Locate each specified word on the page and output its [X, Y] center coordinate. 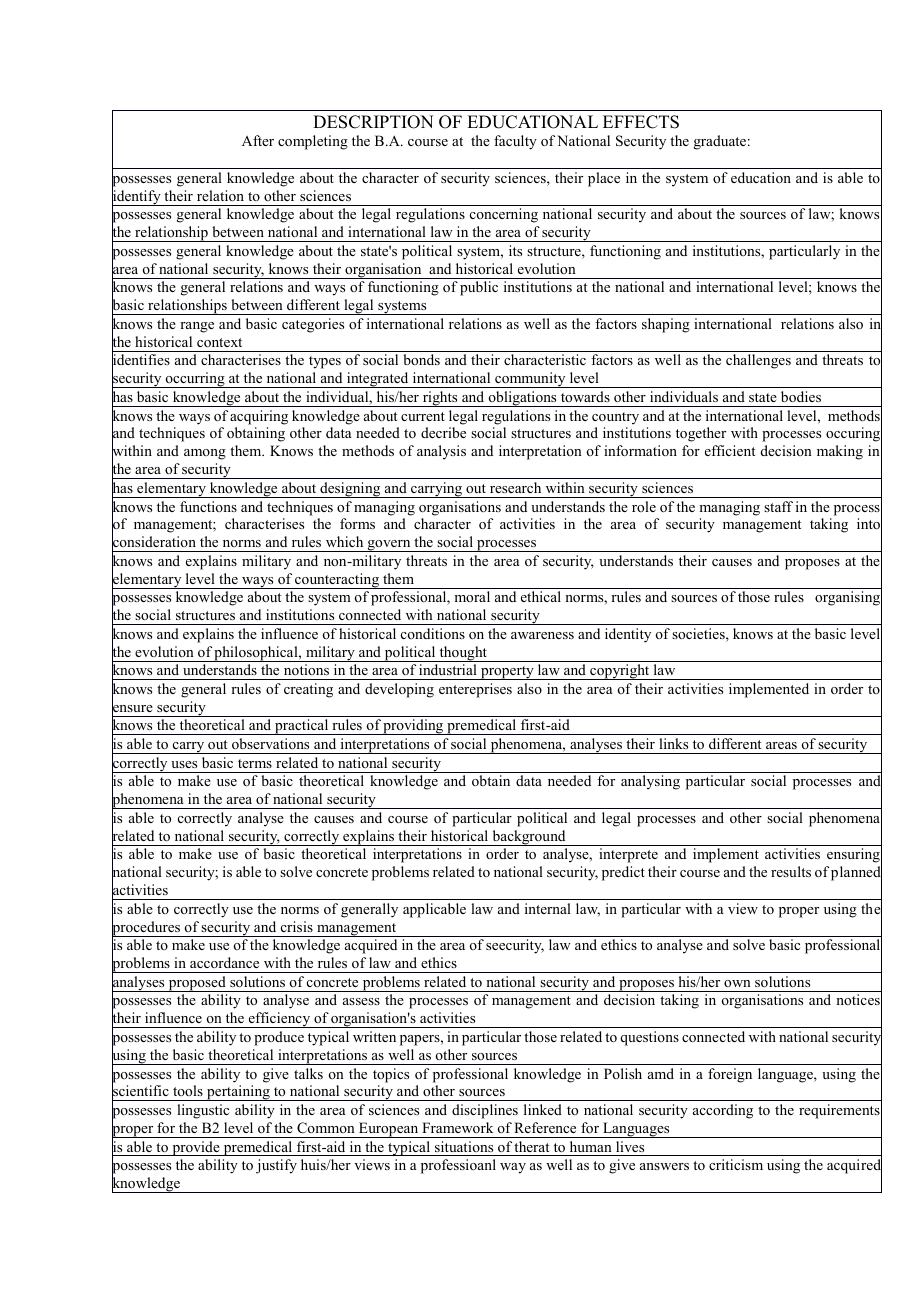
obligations [522, 399]
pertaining [238, 1093]
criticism [736, 1164]
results [791, 871]
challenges [758, 361]
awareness [542, 635]
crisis [297, 926]
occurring [195, 380]
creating [308, 690]
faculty [515, 142]
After [258, 140]
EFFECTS [641, 122]
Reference [545, 1127]
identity [628, 635]
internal [548, 908]
